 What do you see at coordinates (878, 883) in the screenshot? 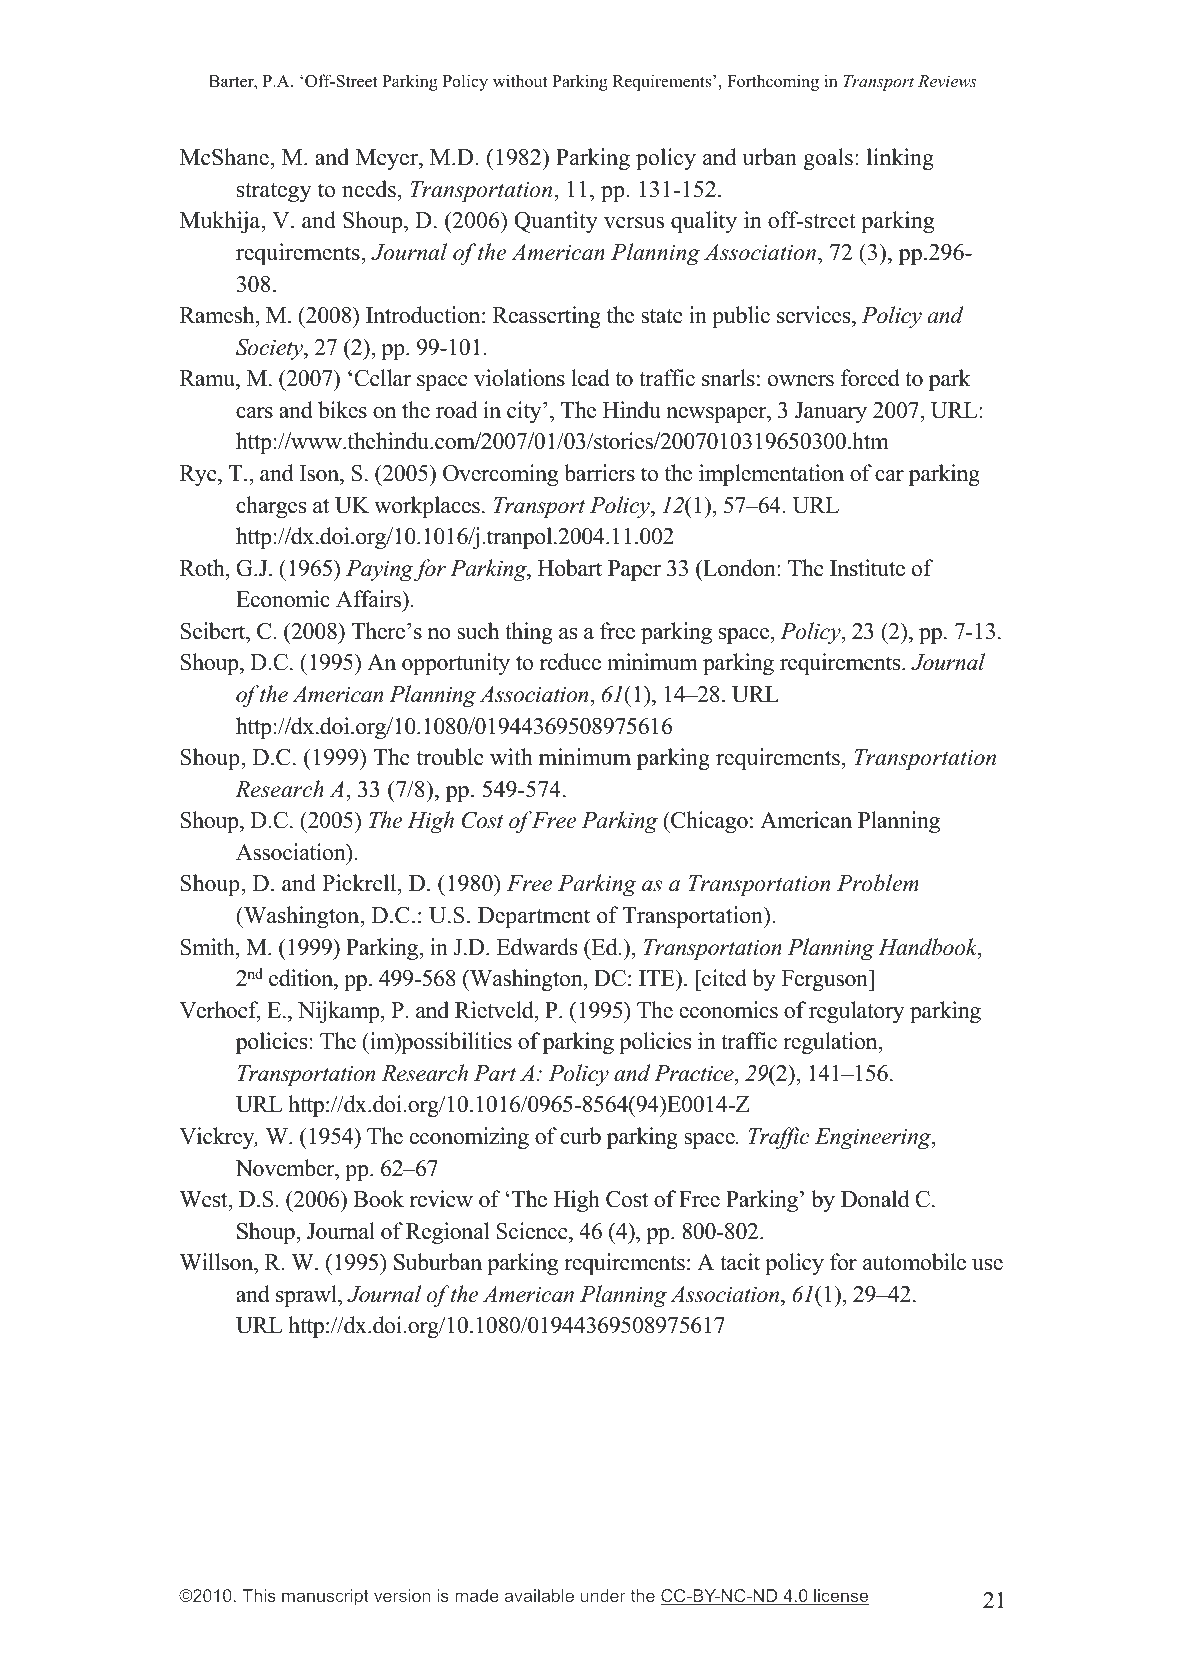
I see `Problem` at bounding box center [878, 883].
